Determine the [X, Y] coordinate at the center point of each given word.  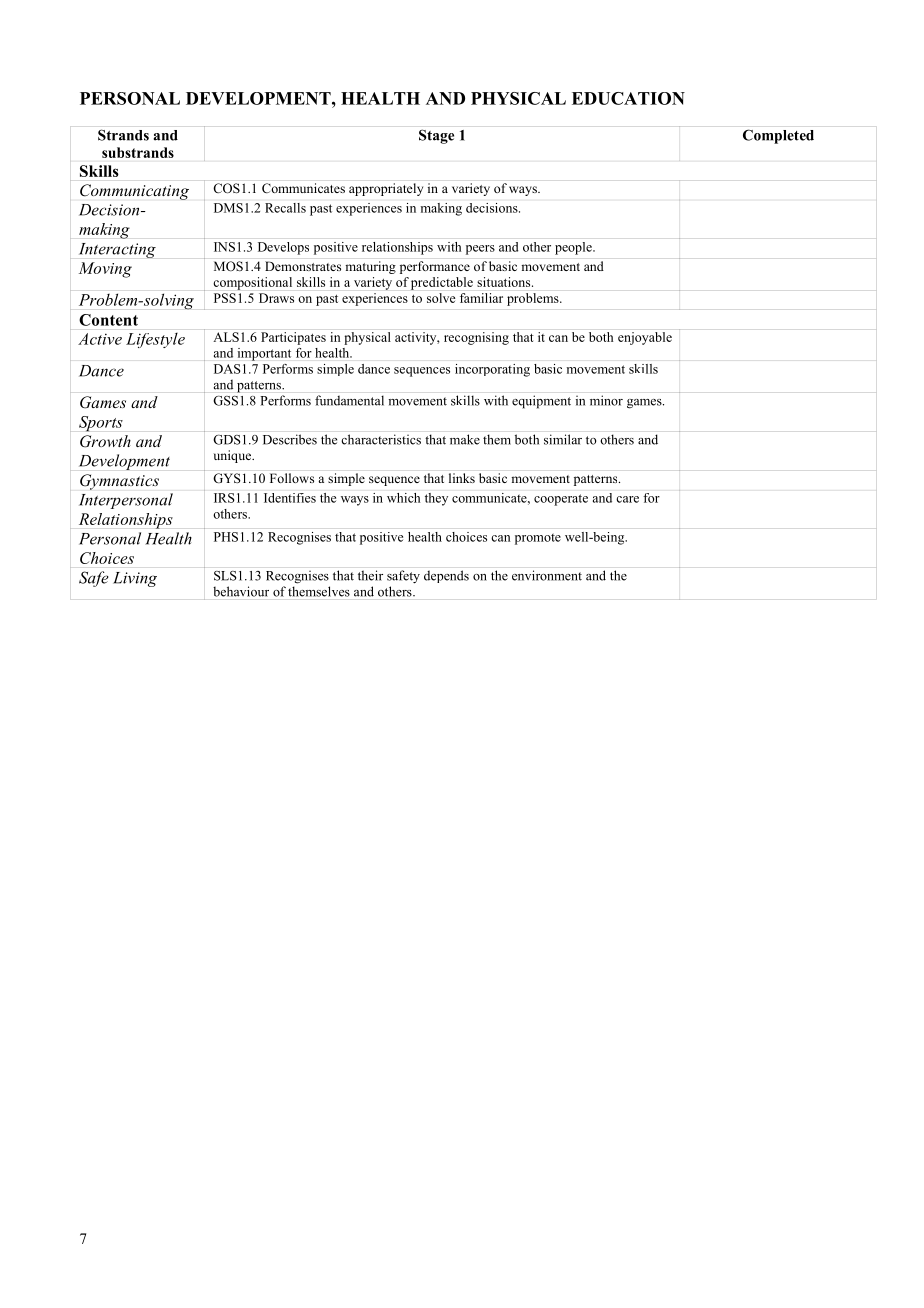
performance [435, 267]
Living [135, 579]
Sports [101, 424]
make [465, 439]
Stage [436, 136]
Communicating [134, 192]
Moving [105, 270]
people [574, 248]
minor [606, 400]
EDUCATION [628, 98]
